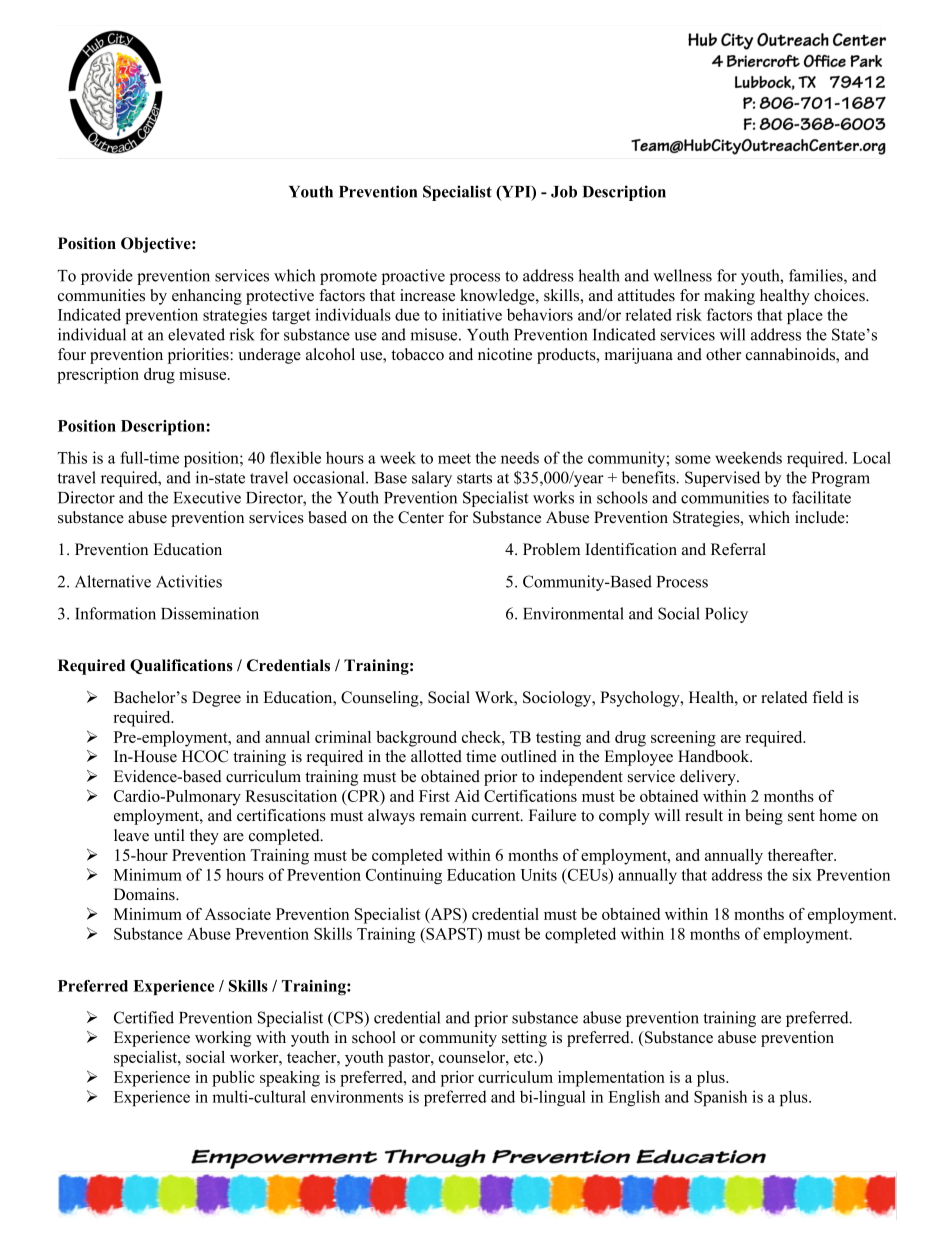  I want to click on This, so click(72, 457).
